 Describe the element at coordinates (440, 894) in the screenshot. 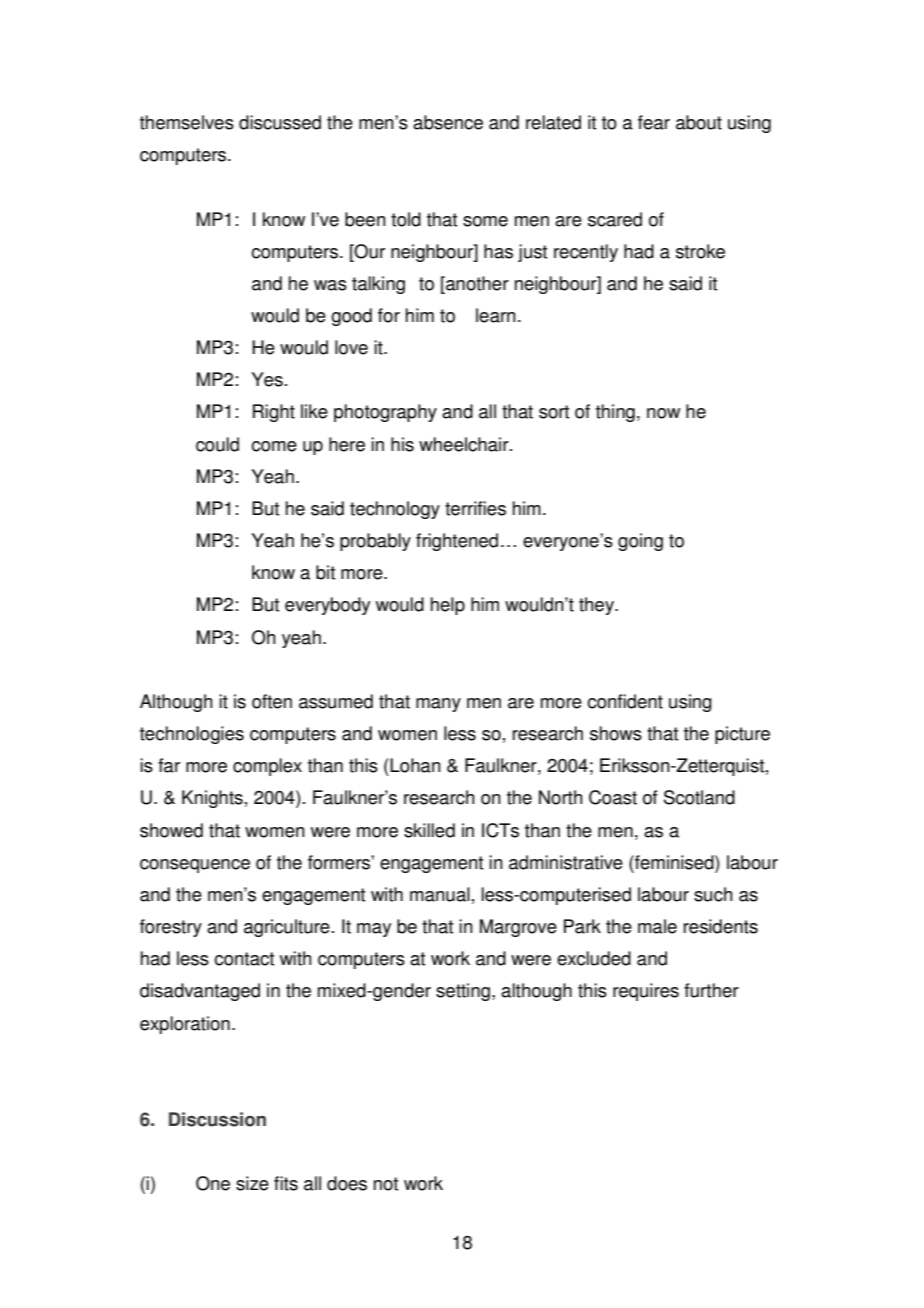

I see `manual` at that location.
